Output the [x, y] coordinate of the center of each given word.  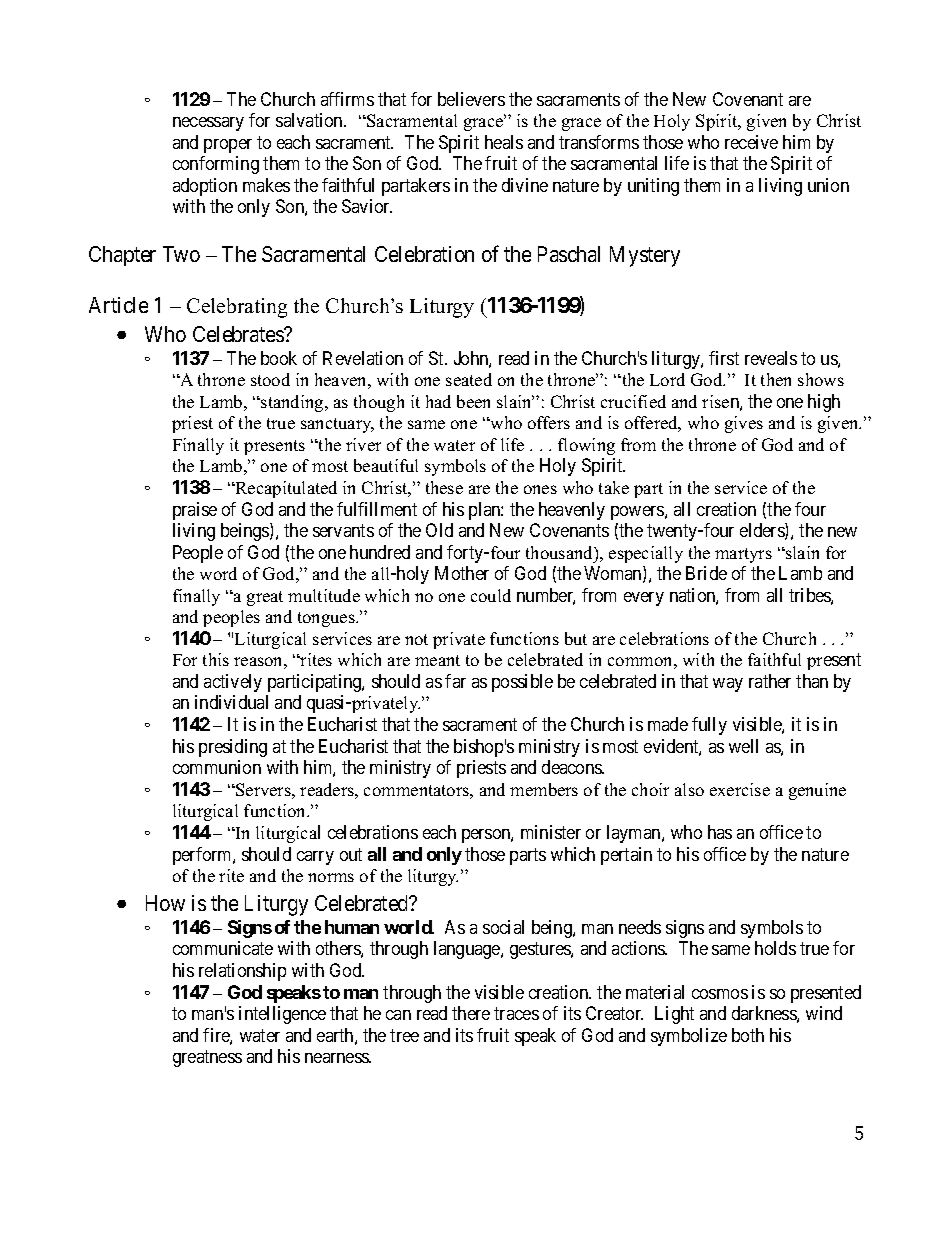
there [471, 1013]
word [218, 573]
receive [751, 142]
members [544, 789]
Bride [706, 573]
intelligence [282, 1015]
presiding [233, 748]
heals [504, 142]
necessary [208, 124]
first [724, 358]
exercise [740, 789]
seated [469, 379]
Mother [462, 573]
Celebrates [239, 334]
